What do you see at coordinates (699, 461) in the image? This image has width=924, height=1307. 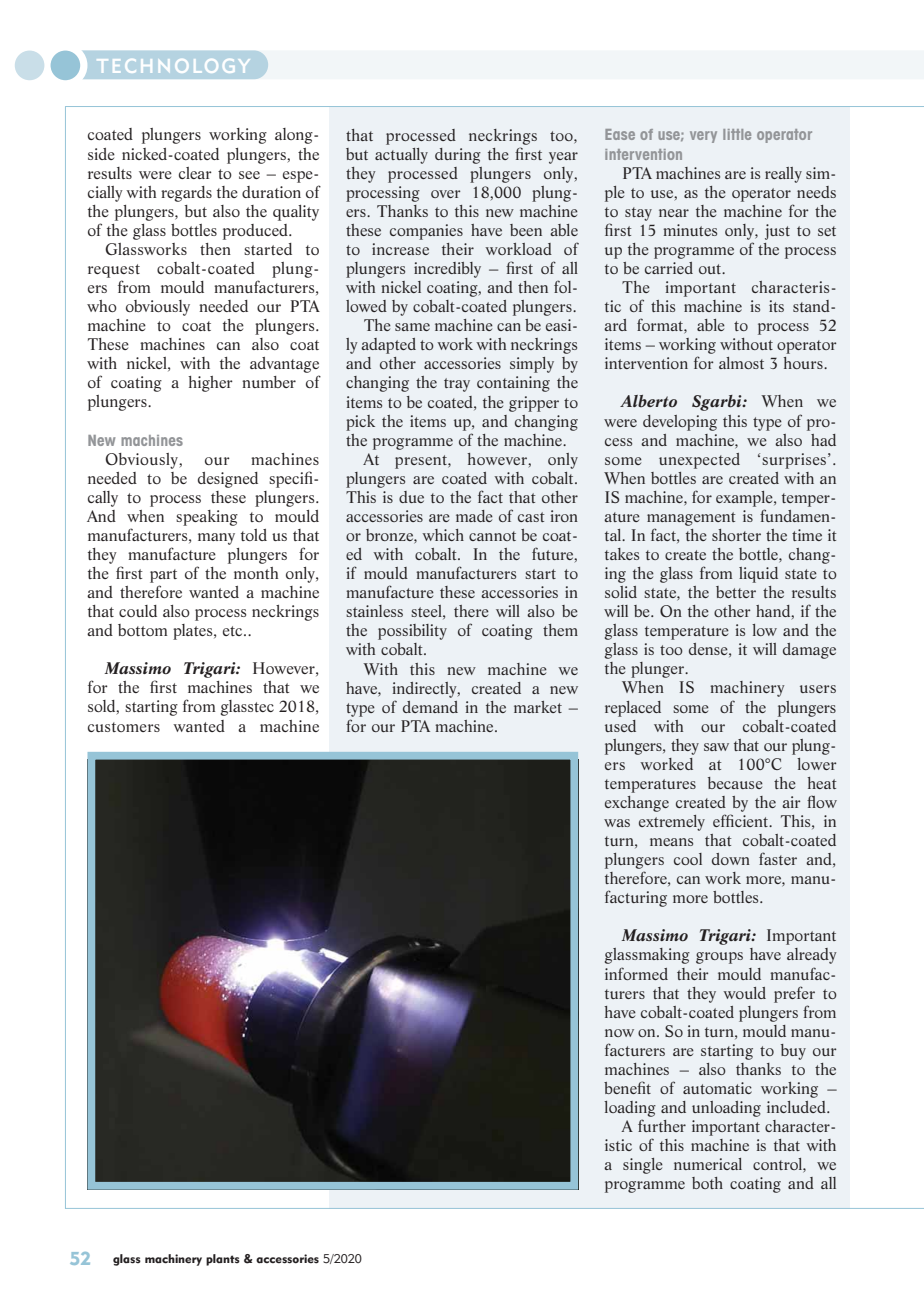 I see `unexpected` at bounding box center [699, 461].
